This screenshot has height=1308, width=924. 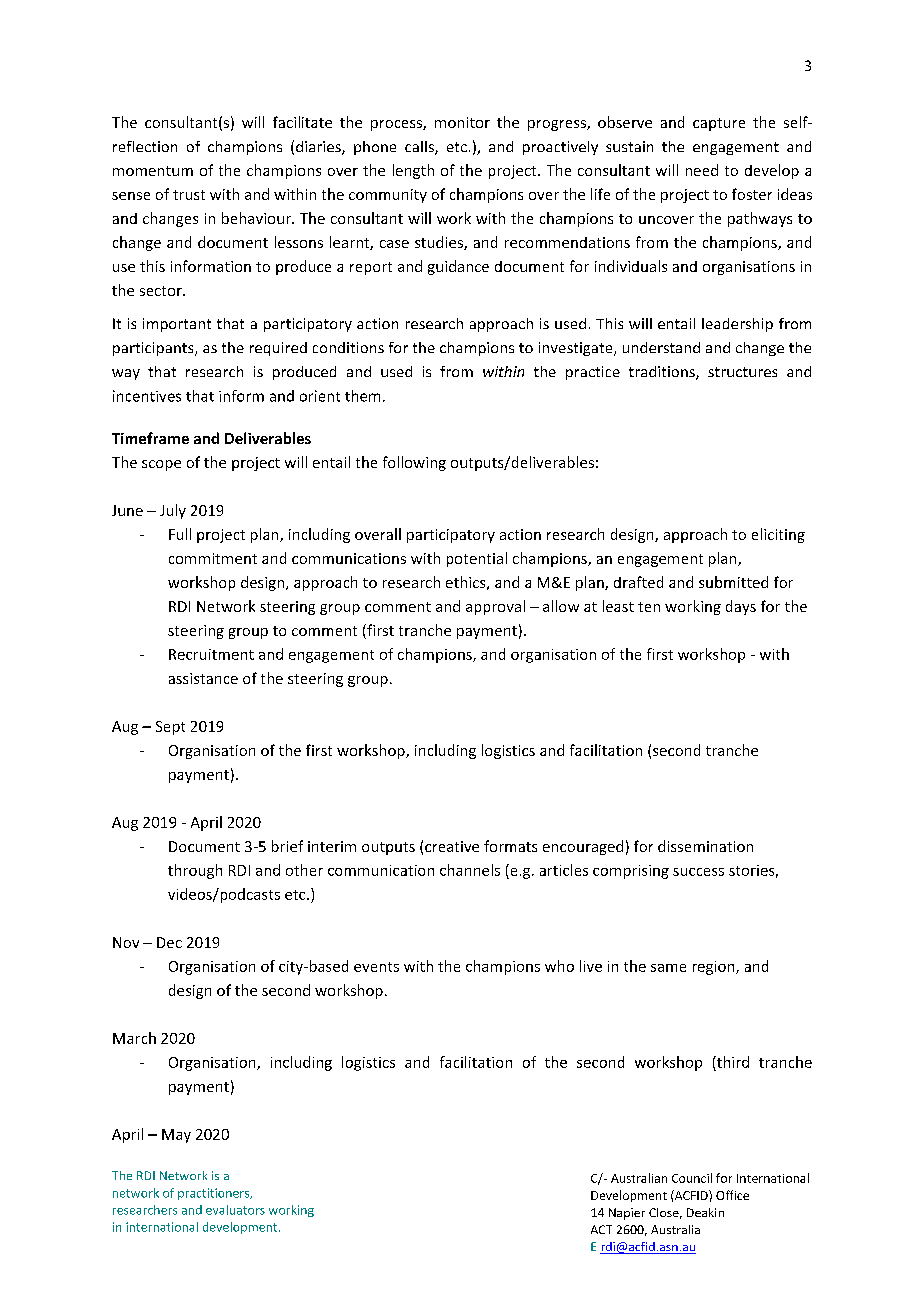 I want to click on structures, so click(x=742, y=372).
